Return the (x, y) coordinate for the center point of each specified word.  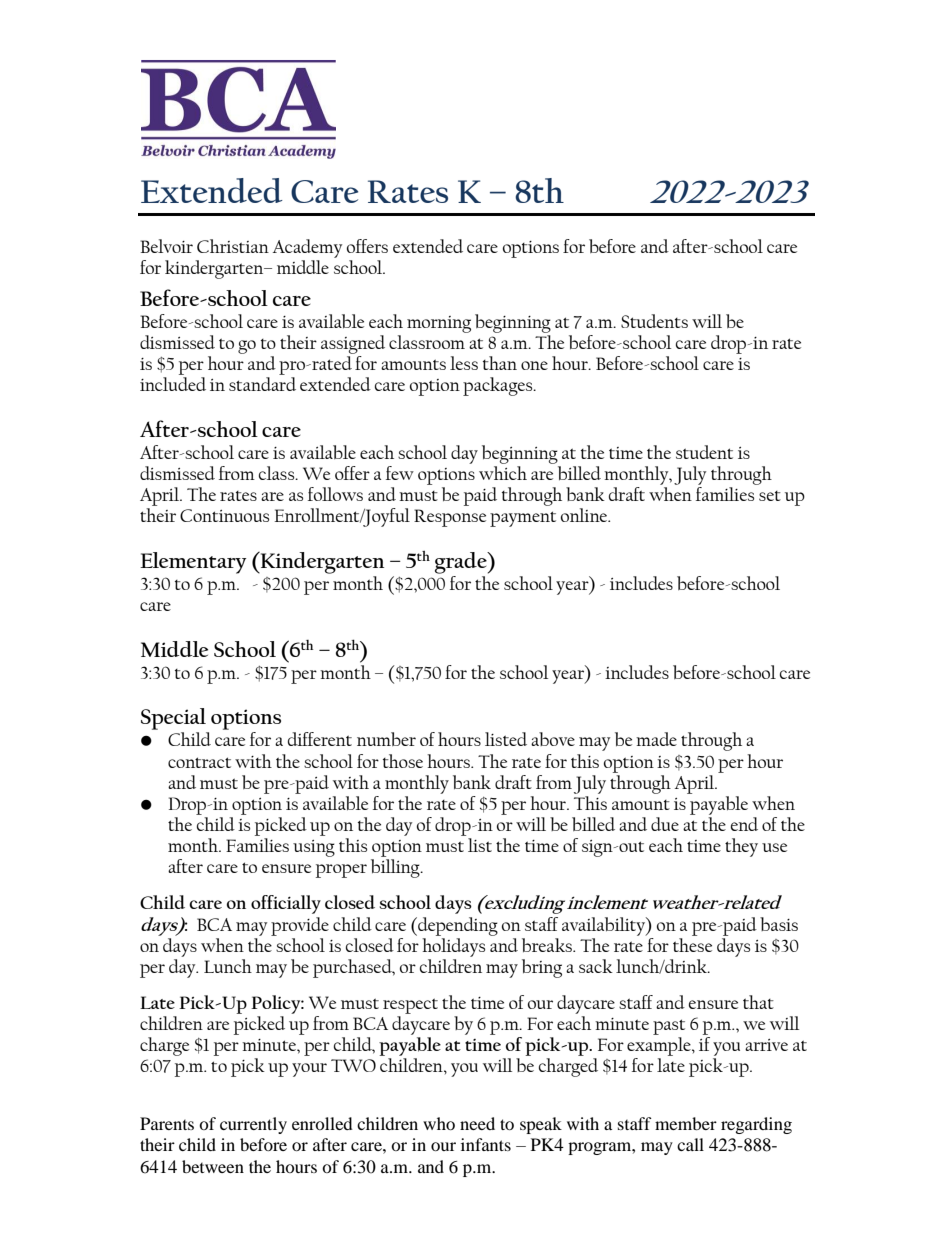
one (534, 365)
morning (439, 324)
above (553, 739)
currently (253, 1125)
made (656, 739)
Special (173, 719)
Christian (233, 246)
